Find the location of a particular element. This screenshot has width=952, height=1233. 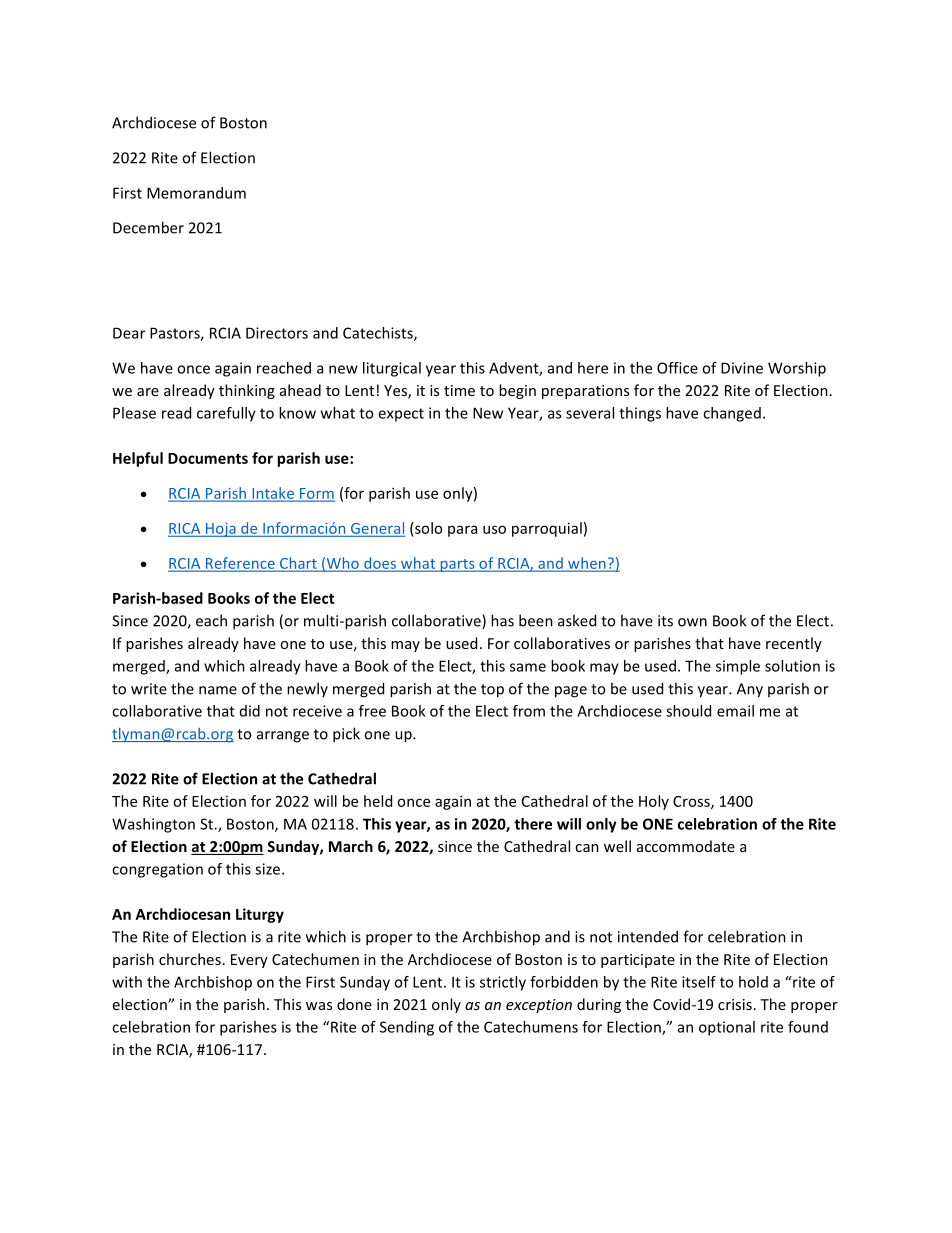

Cross is located at coordinates (692, 802).
